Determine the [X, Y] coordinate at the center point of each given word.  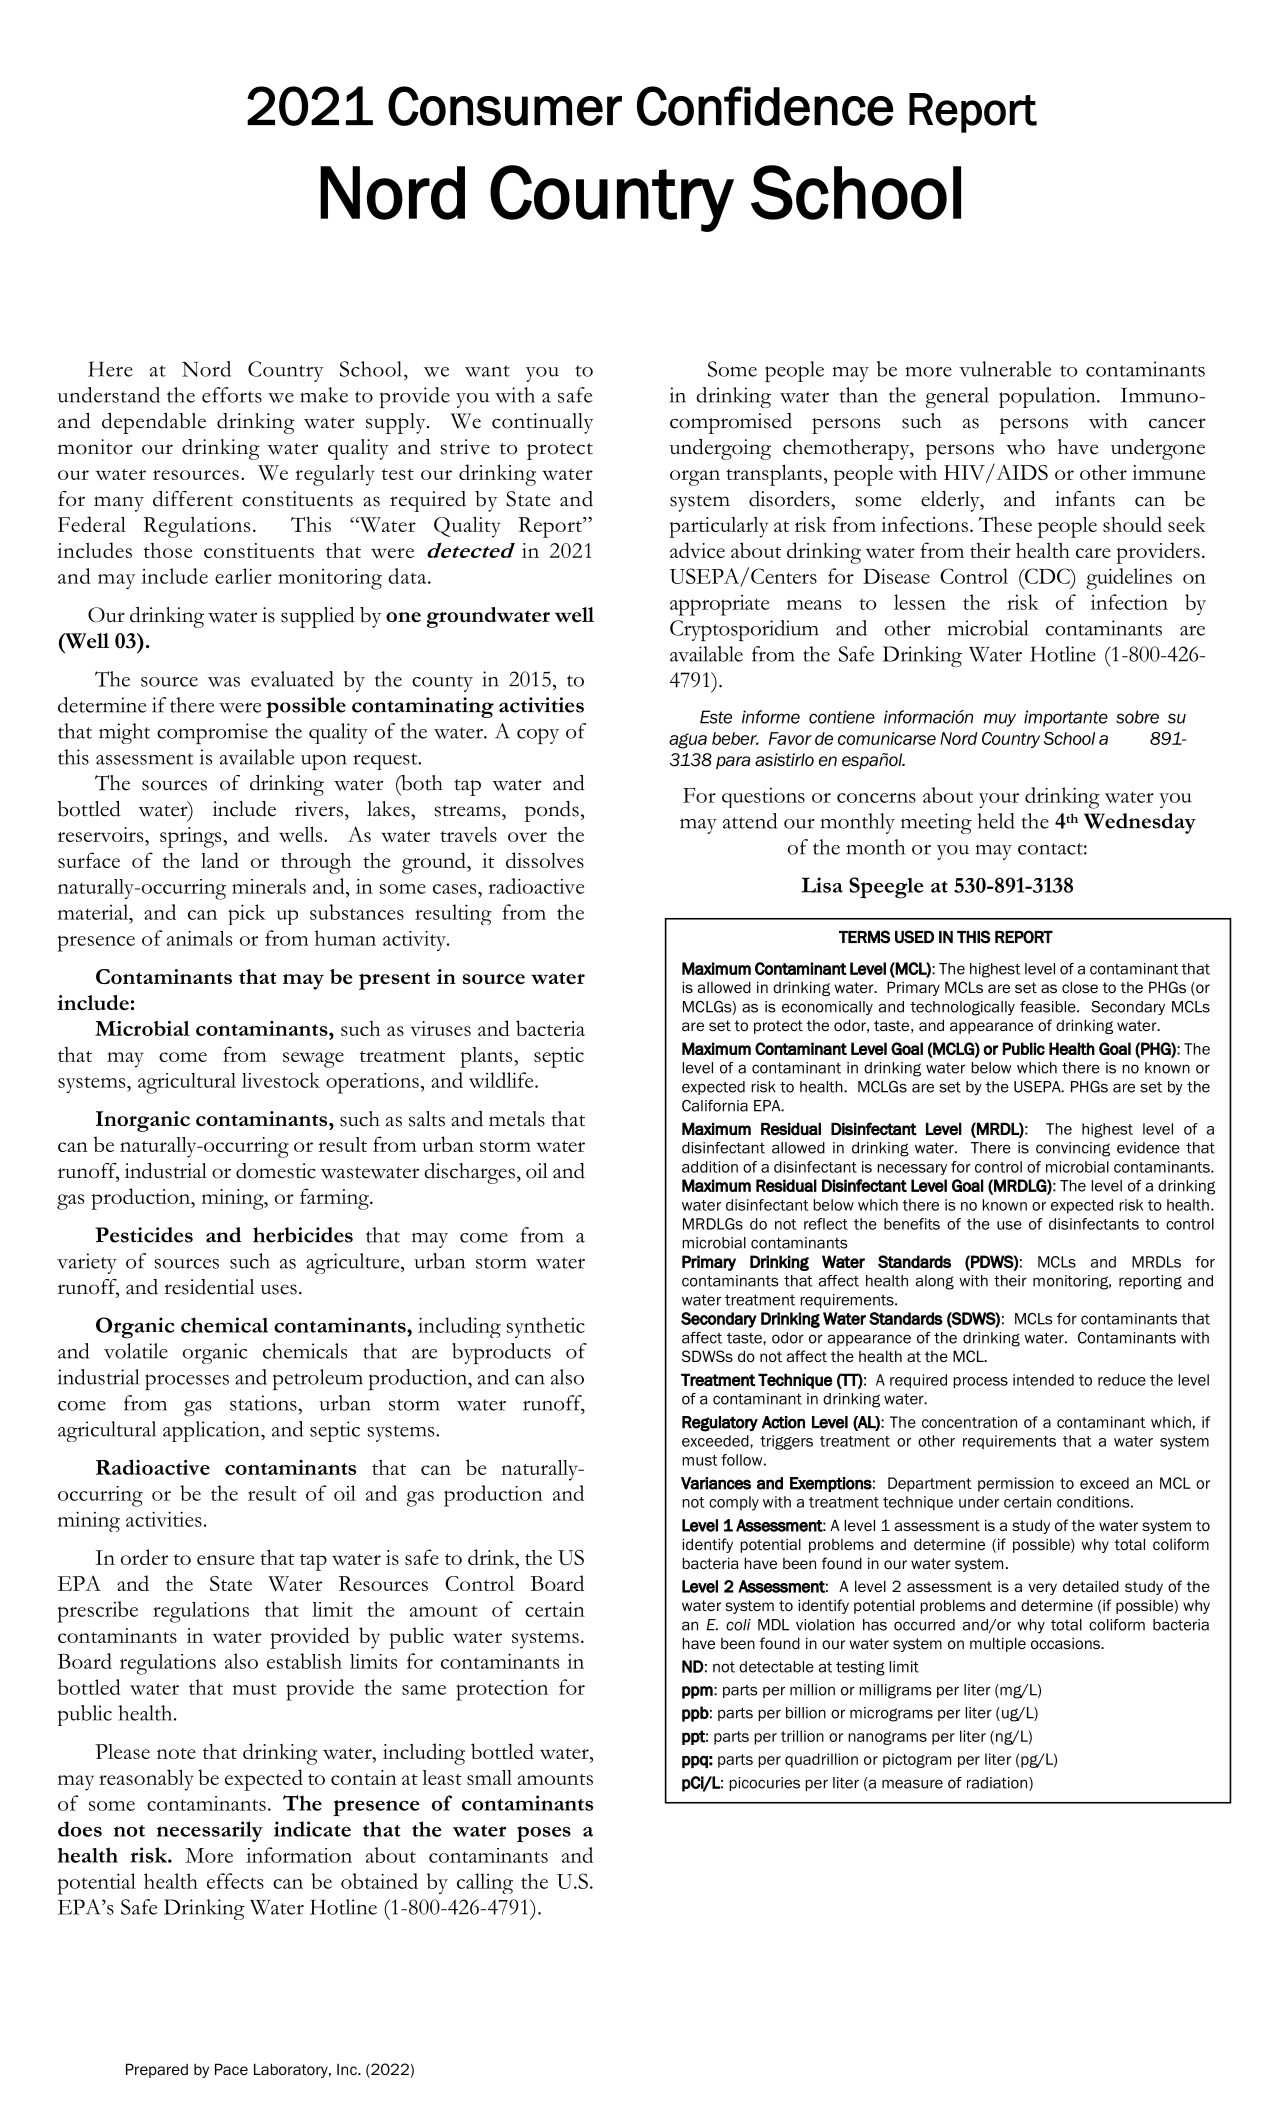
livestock [281, 1080]
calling [485, 1883]
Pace [231, 2069]
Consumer [505, 106]
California [715, 1106]
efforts [232, 395]
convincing [1073, 1149]
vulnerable [1005, 369]
